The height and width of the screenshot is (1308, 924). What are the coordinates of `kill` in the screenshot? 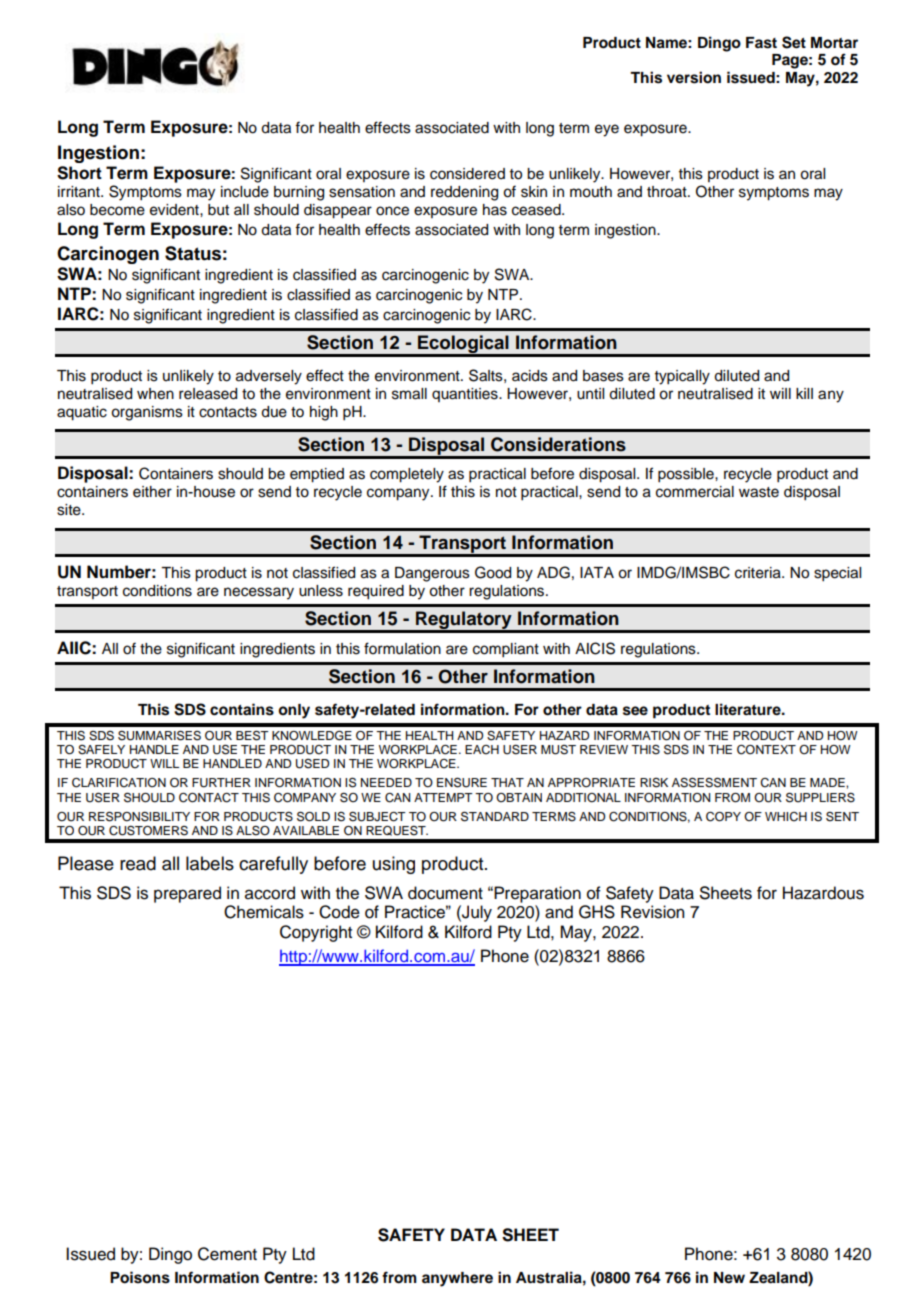 It's located at (804, 393).
